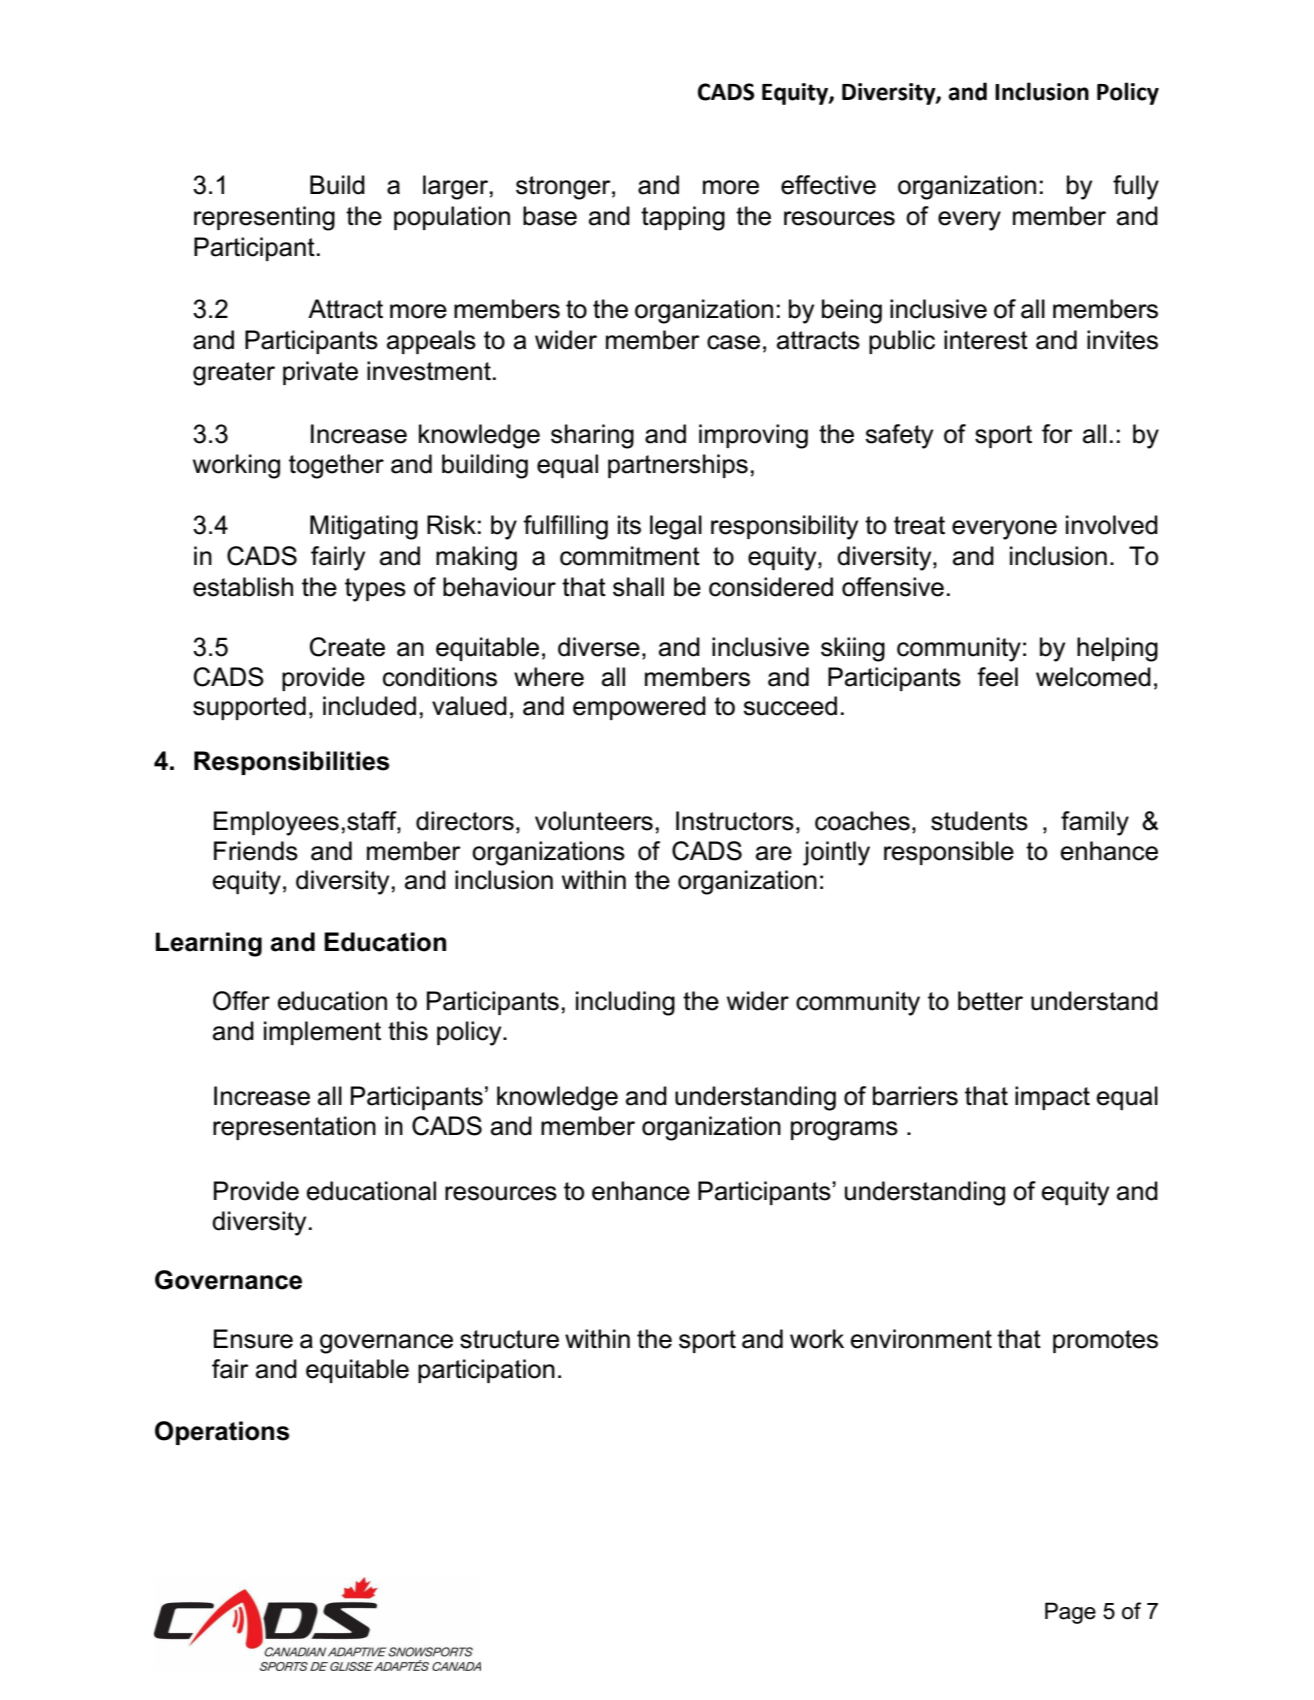 The image size is (1314, 1700). Describe the element at coordinates (949, 853) in the screenshot. I see `responsible` at that location.
